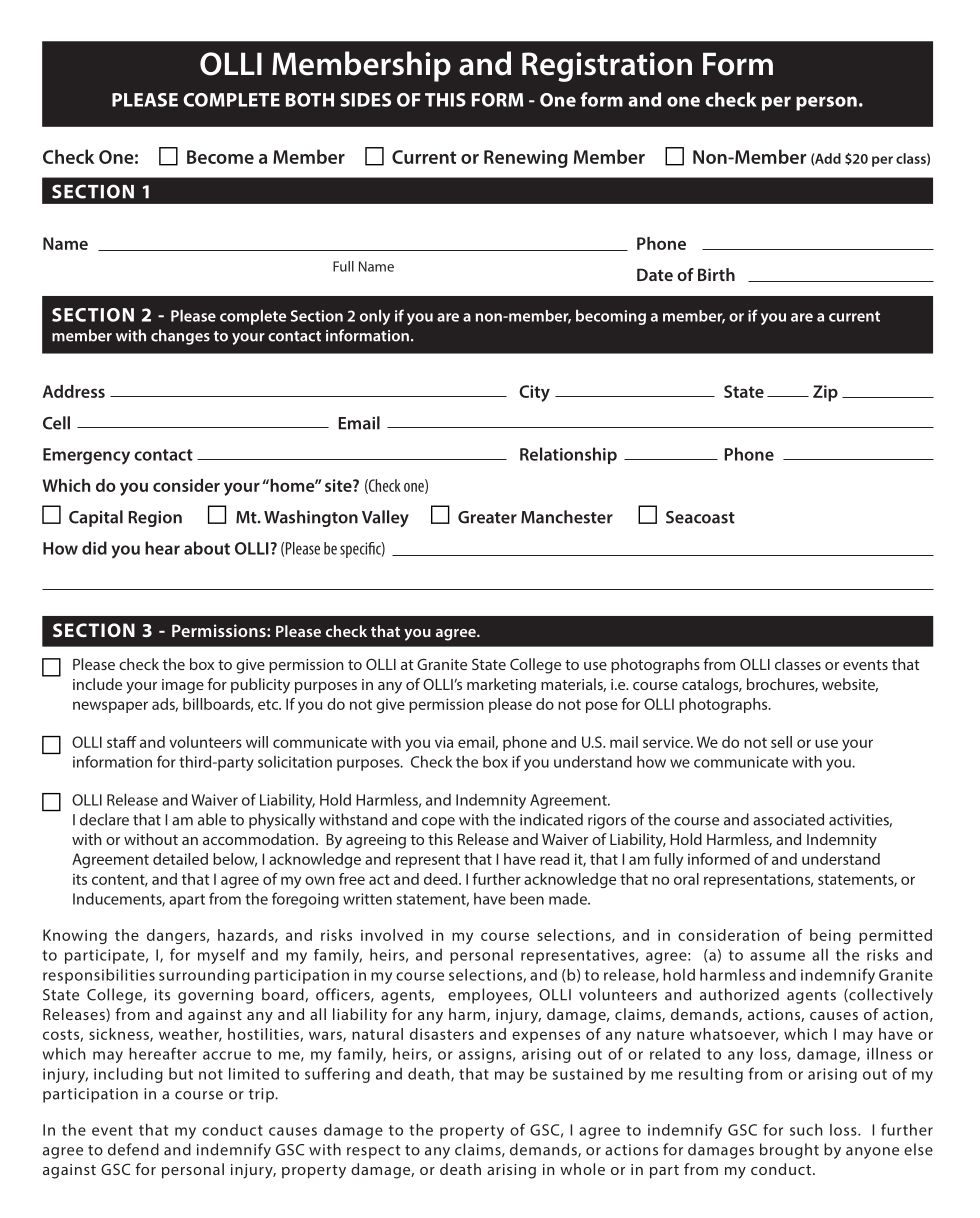 The width and height of the page is (980, 1218). Describe the element at coordinates (220, 157) in the page. I see `Become` at that location.
